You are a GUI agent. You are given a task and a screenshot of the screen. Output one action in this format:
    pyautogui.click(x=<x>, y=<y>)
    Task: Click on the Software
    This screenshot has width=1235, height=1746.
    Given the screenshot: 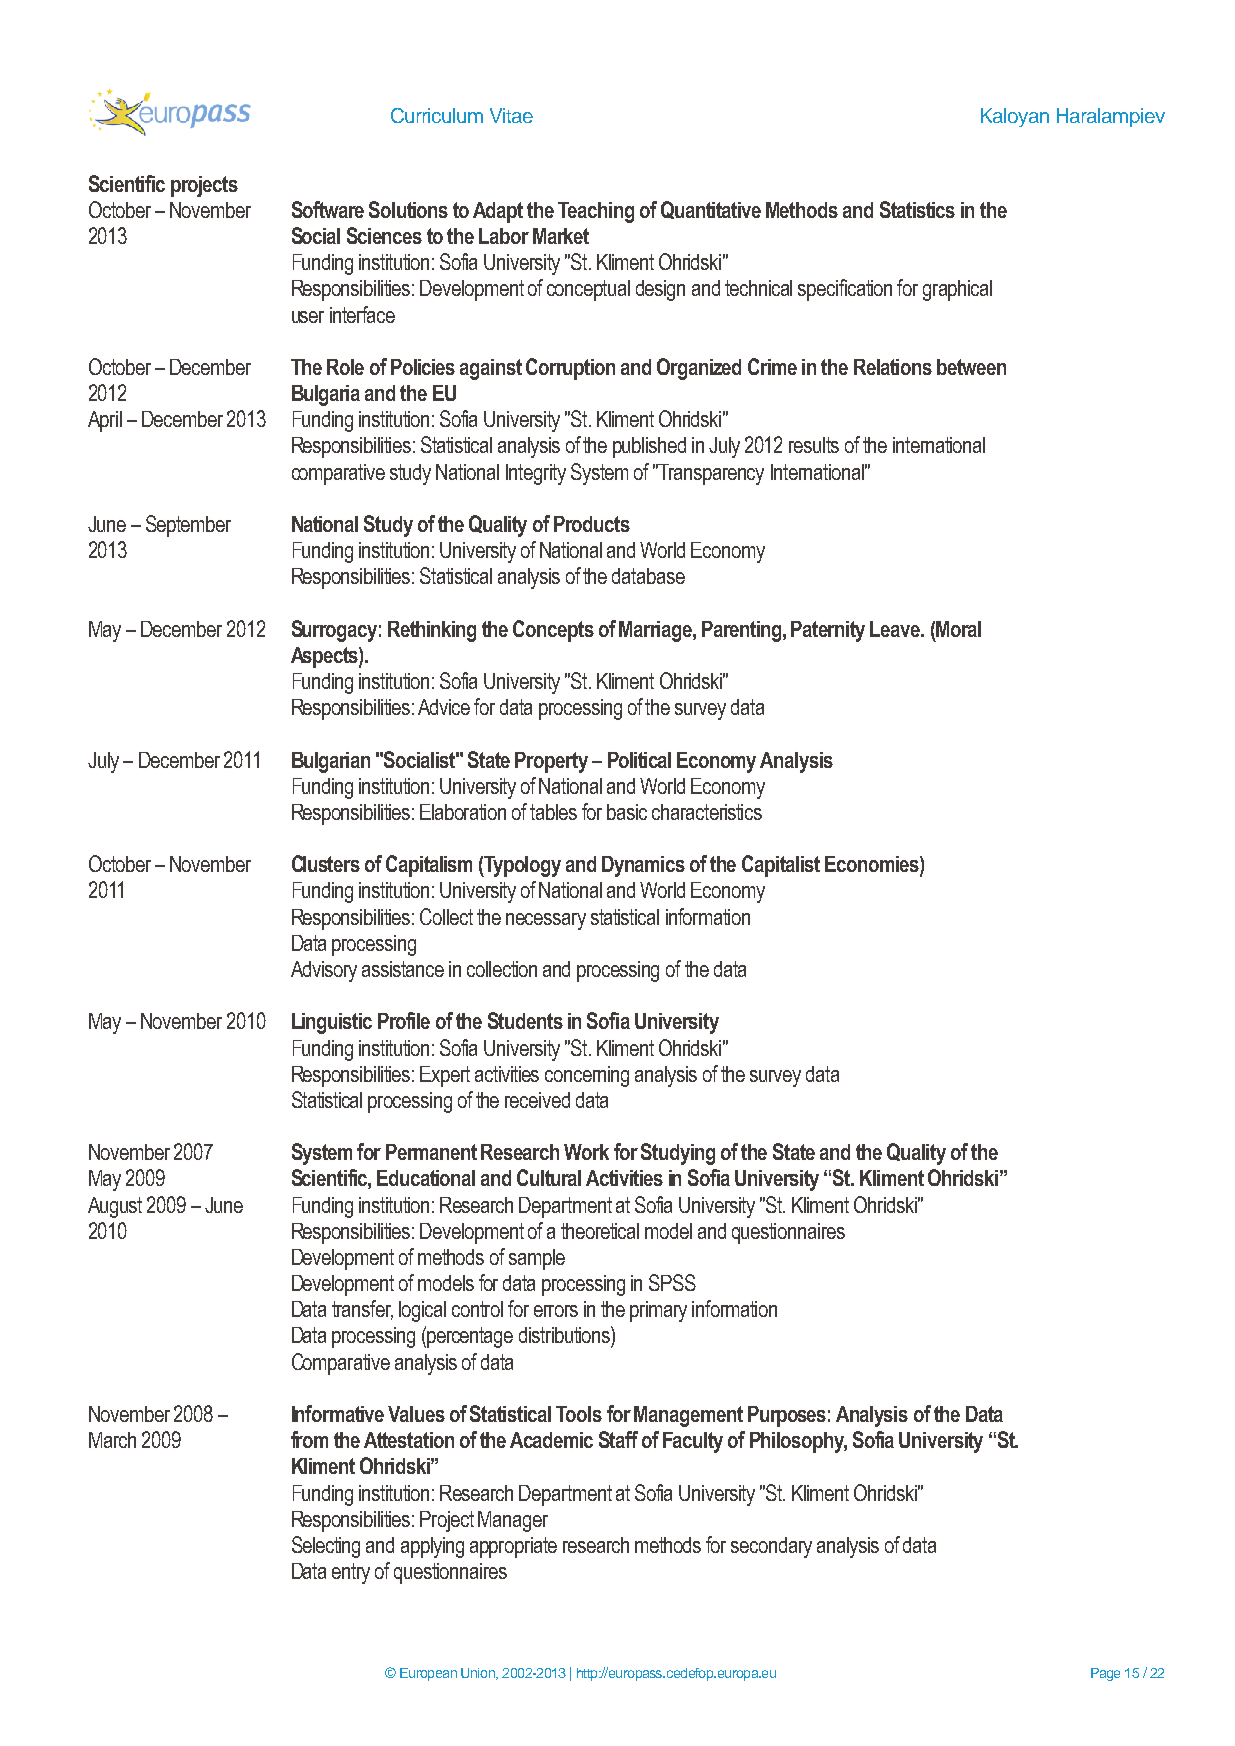 What is the action you would take?
    pyautogui.click(x=328, y=209)
